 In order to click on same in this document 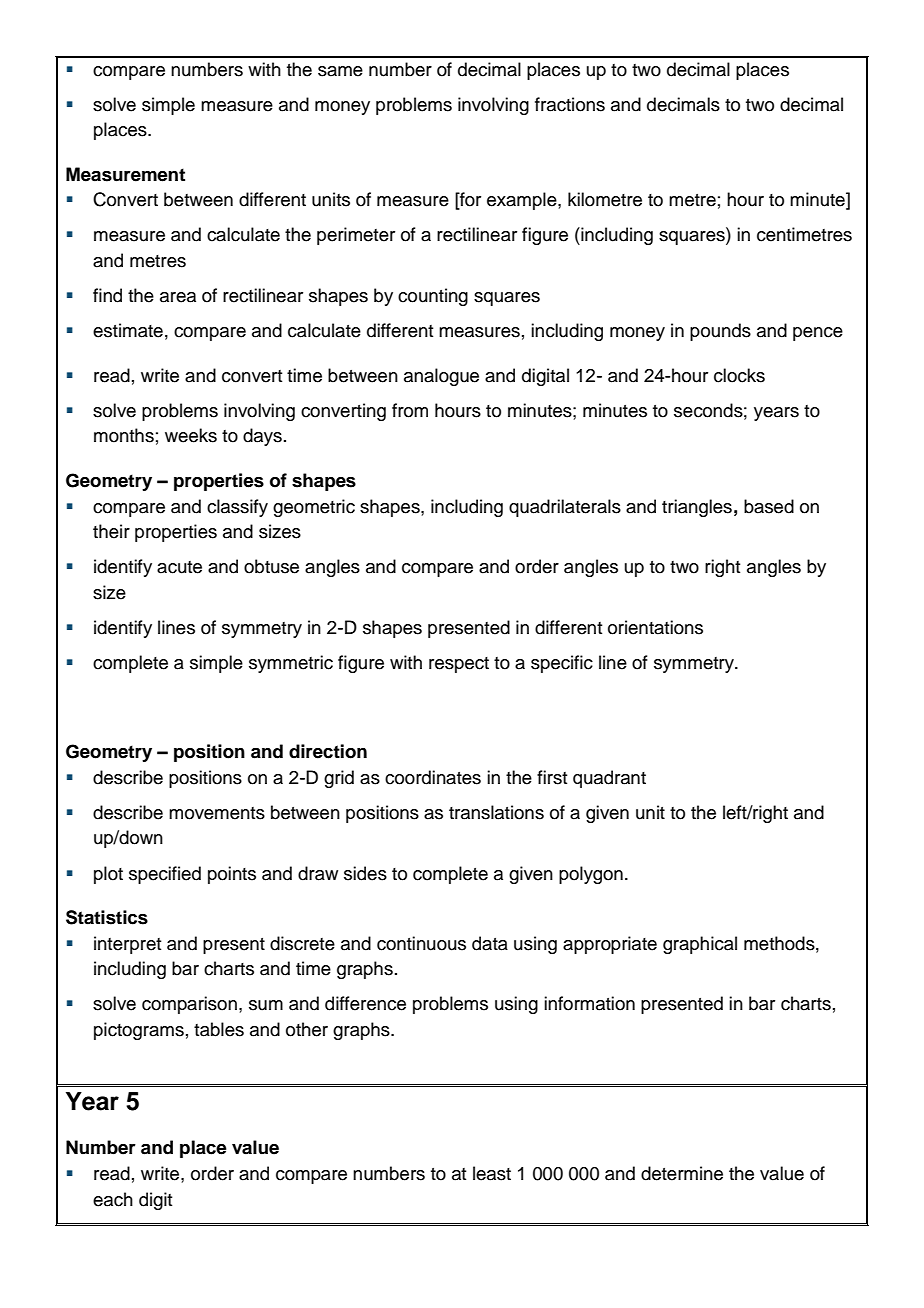, I will do `click(340, 71)`.
